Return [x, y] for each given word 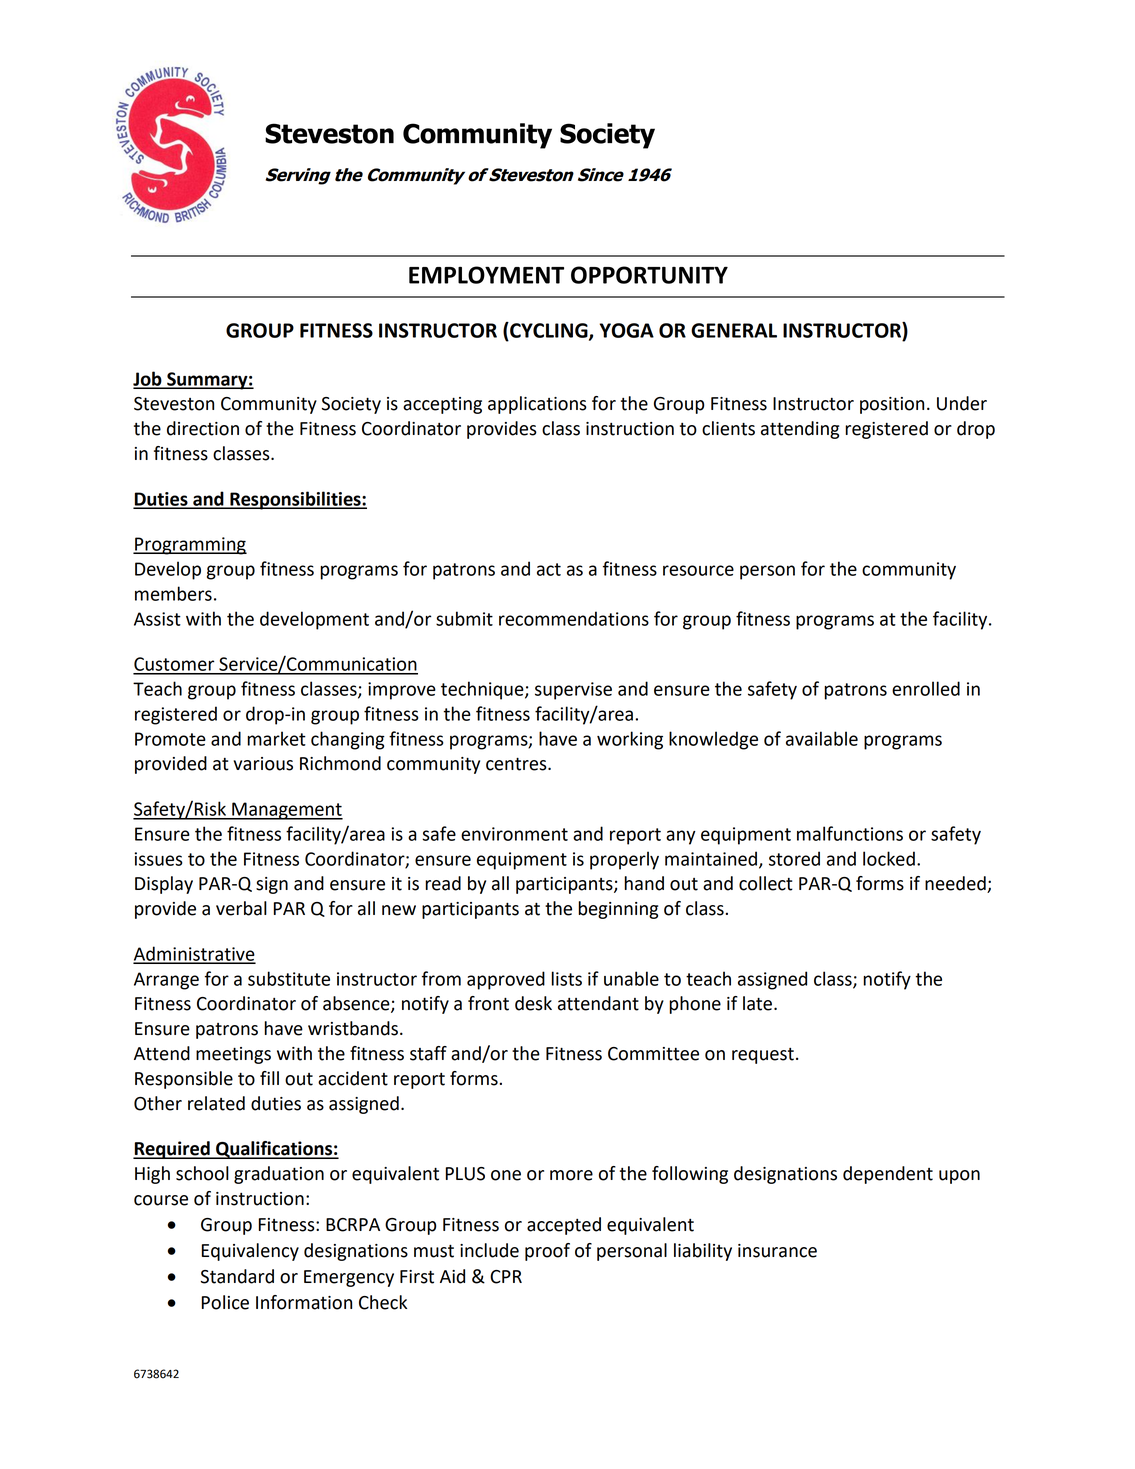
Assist [157, 619]
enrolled [926, 688]
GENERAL [734, 330]
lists [566, 978]
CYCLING [549, 331]
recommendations [574, 618]
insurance [777, 1251]
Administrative [194, 954]
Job [148, 379]
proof [547, 1252]
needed [956, 884]
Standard [237, 1276]
